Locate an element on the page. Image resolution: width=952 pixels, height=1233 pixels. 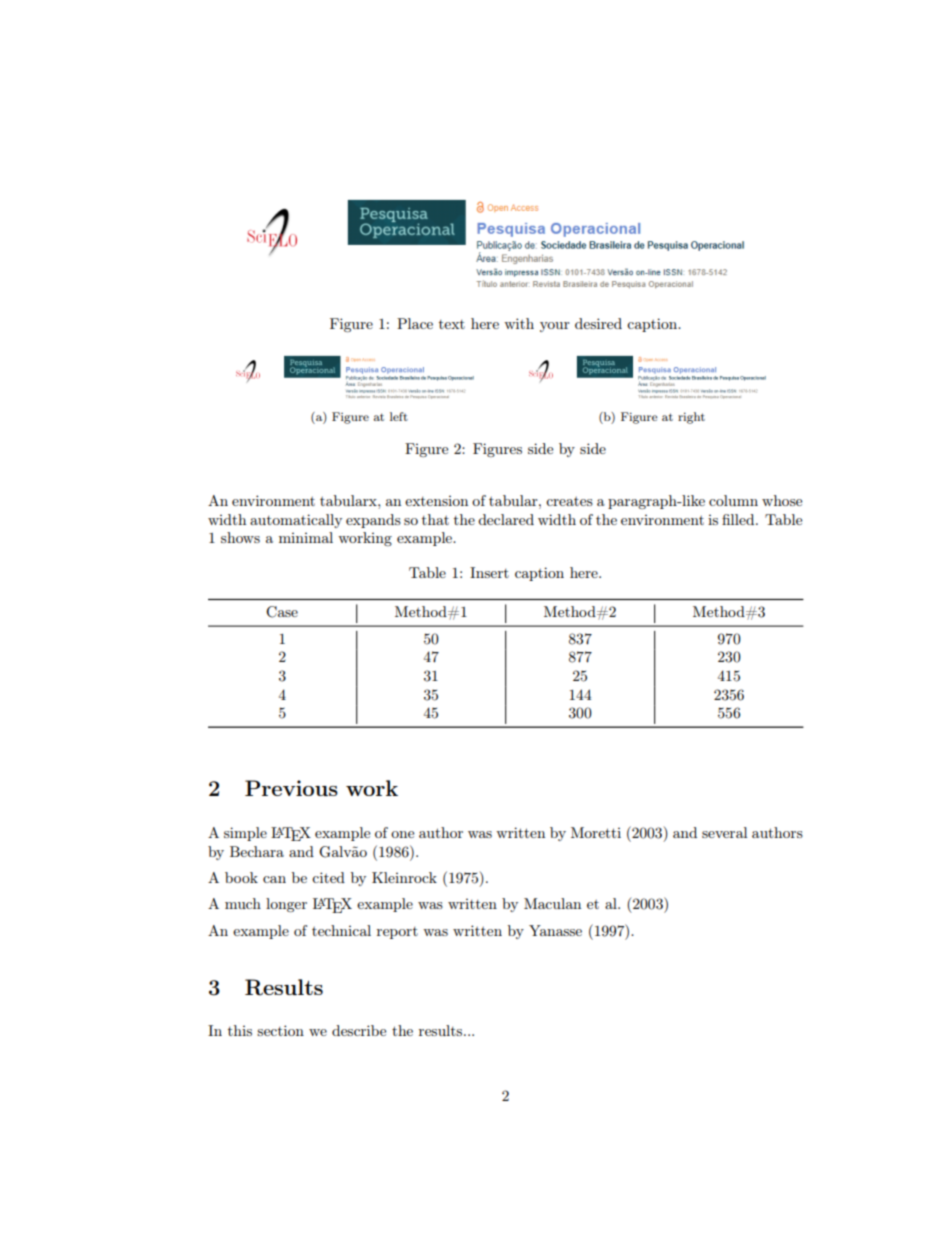
report is located at coordinates (397, 933).
